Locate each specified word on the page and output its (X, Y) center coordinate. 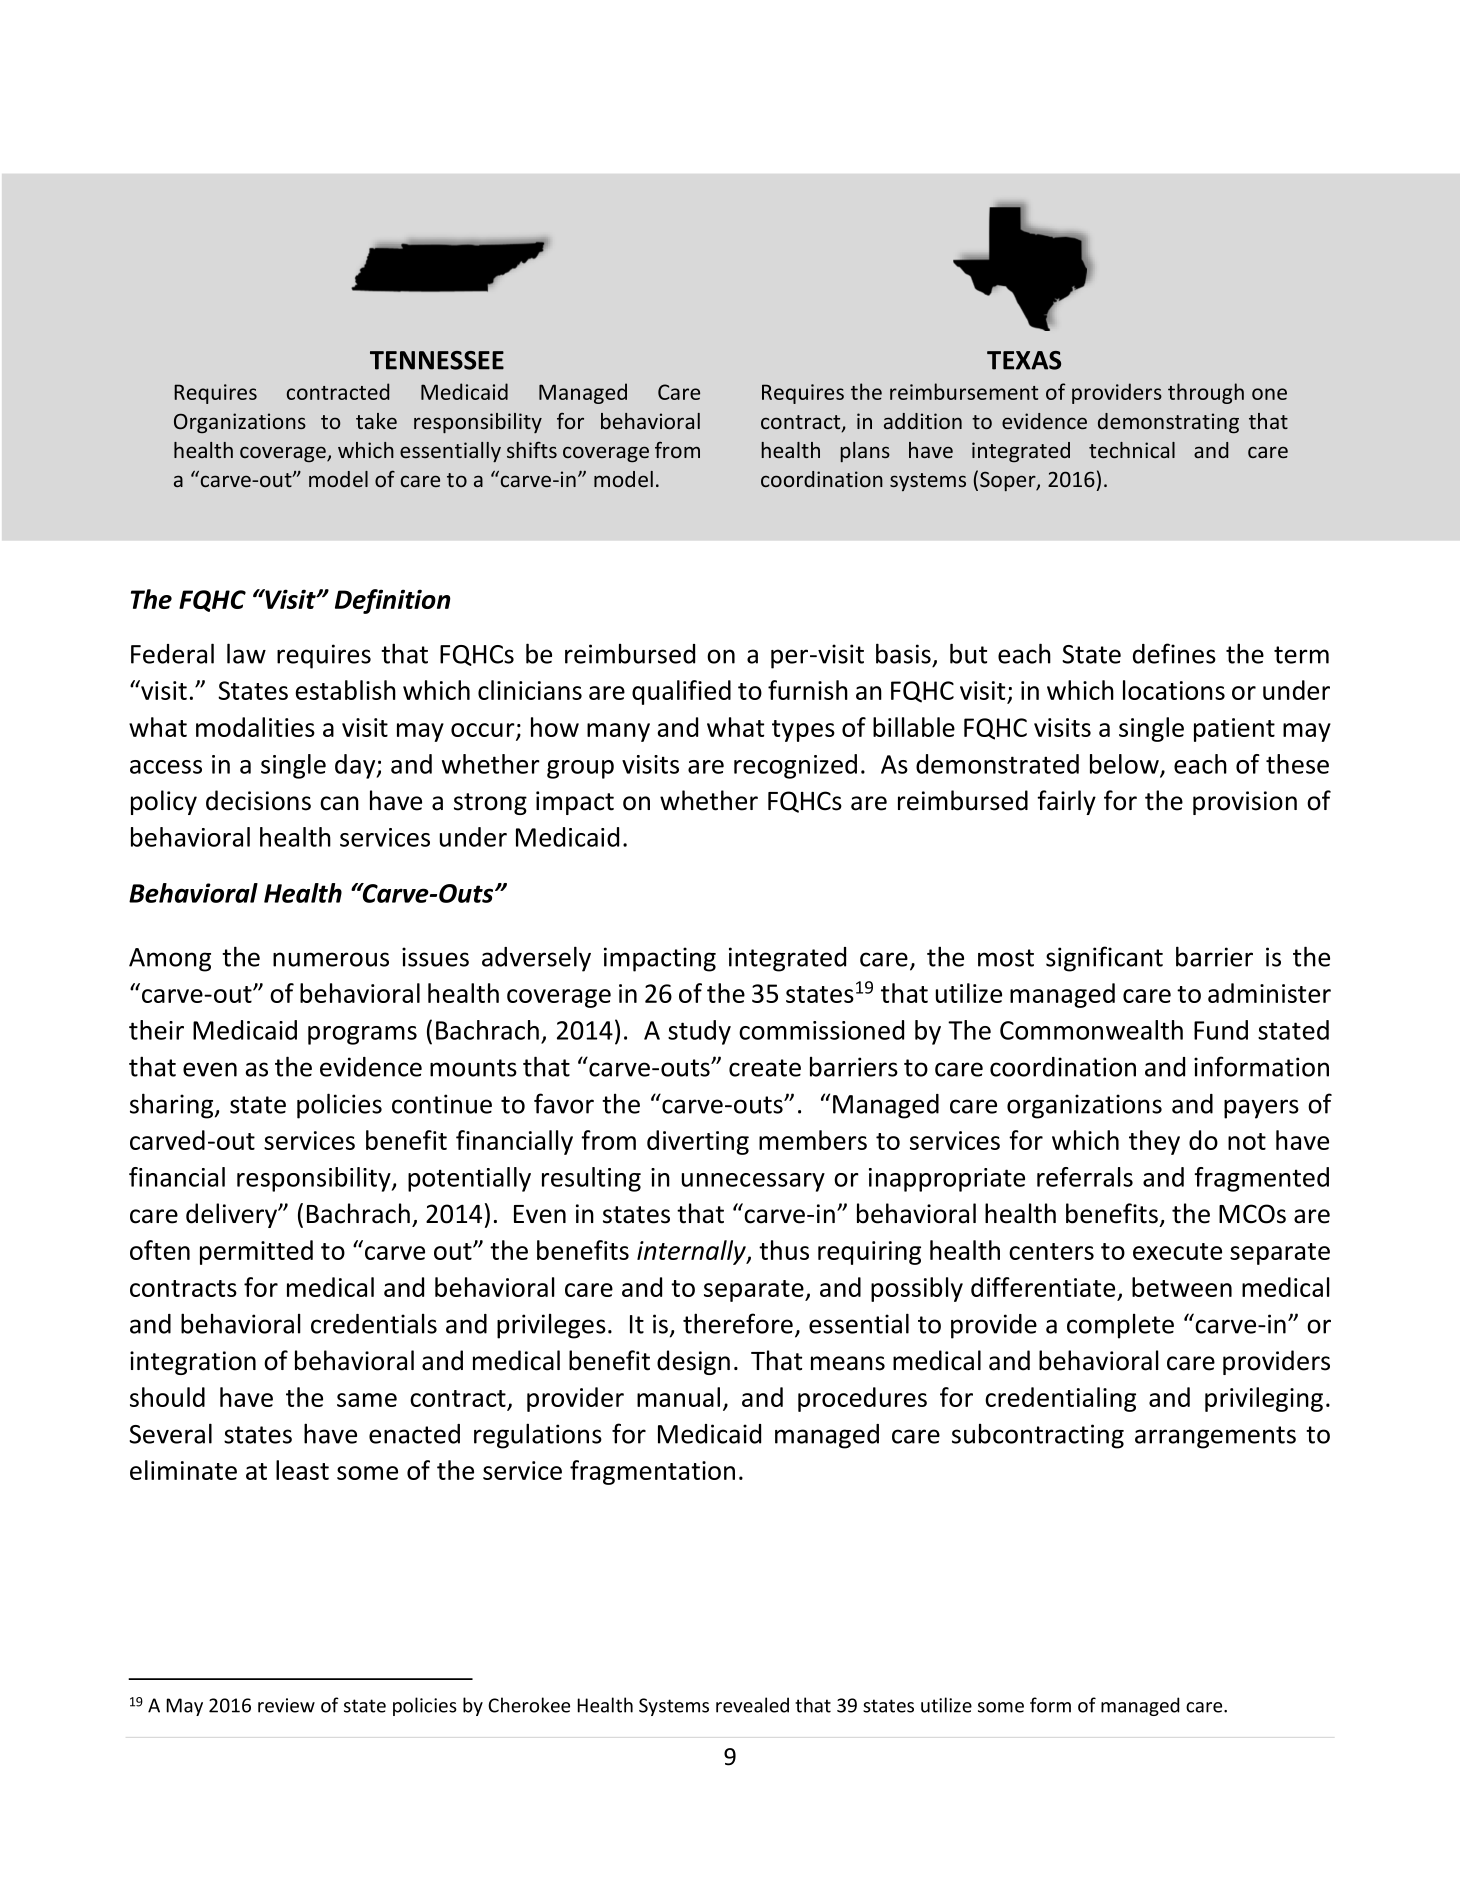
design (693, 1362)
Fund (1221, 1030)
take (376, 421)
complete (1120, 1326)
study (699, 1032)
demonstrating (1168, 423)
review (286, 1705)
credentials (374, 1323)
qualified (681, 692)
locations (1174, 690)
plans (865, 452)
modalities (255, 727)
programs (362, 1035)
